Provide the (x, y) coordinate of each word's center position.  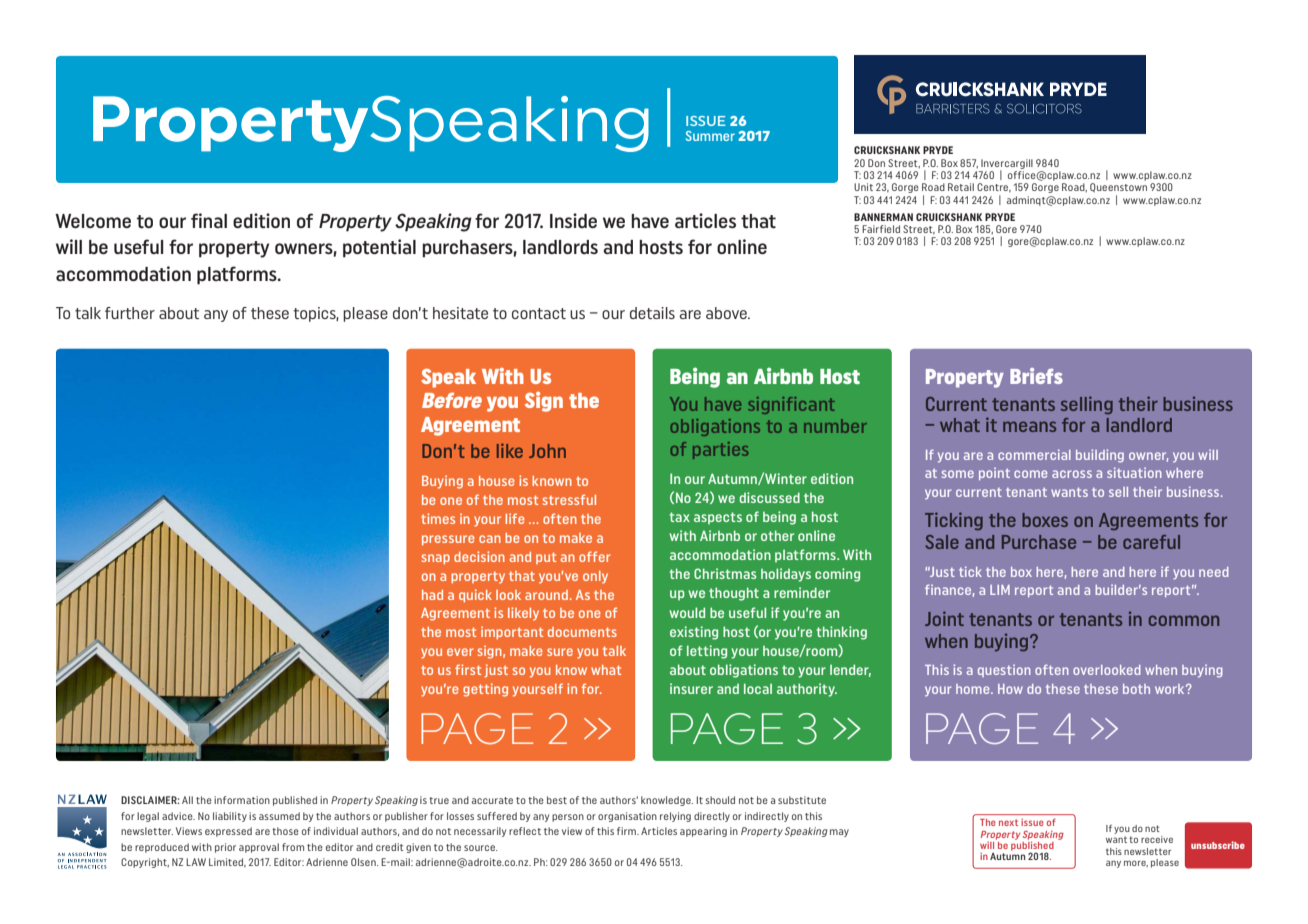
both (1136, 689)
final (209, 220)
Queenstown (1118, 188)
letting (707, 652)
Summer (710, 136)
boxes (1045, 520)
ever (460, 652)
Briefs (1036, 376)
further (130, 313)
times (438, 518)
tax (679, 517)
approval (259, 848)
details (652, 313)
